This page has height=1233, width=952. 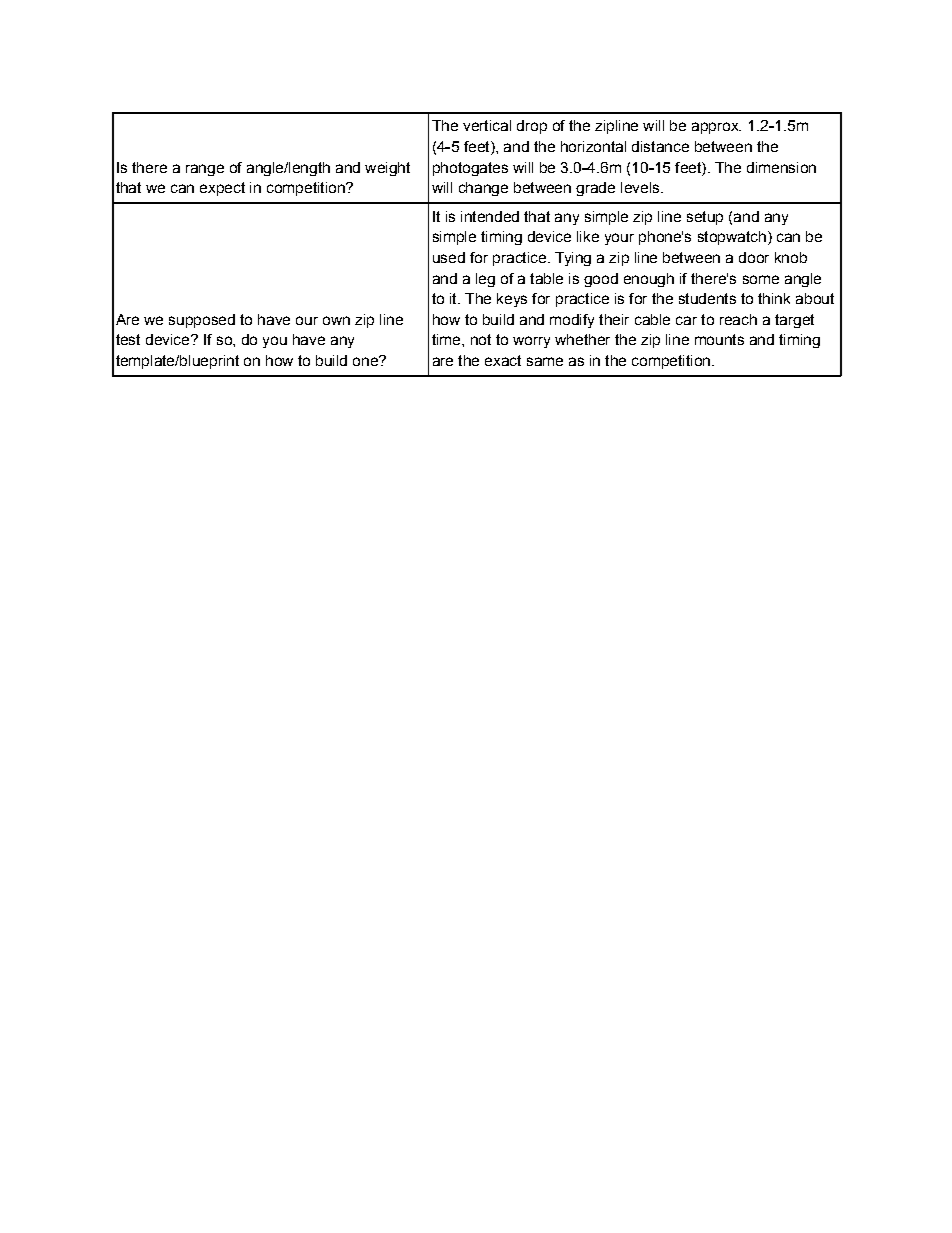 I want to click on own, so click(x=336, y=320).
